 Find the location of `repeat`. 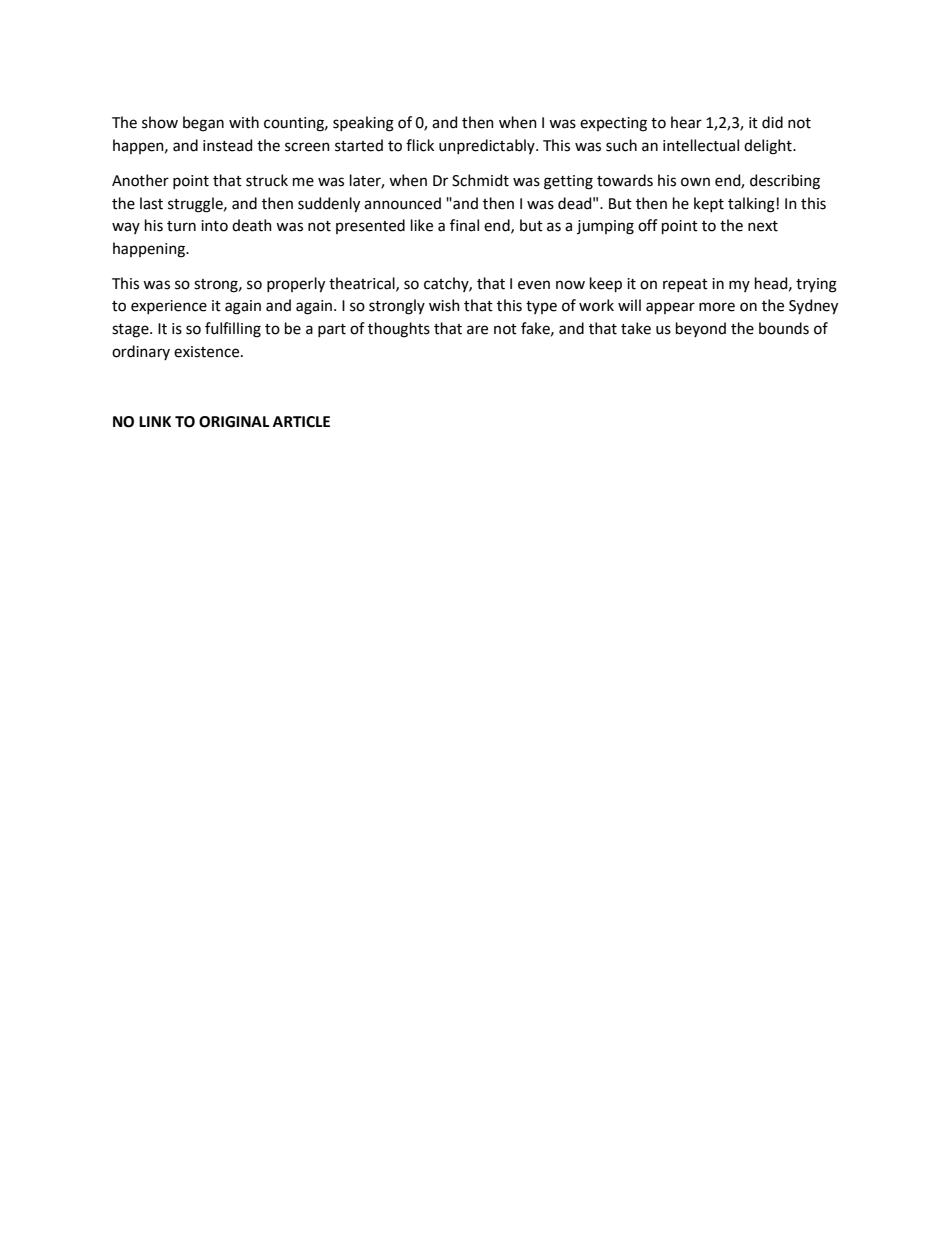

repeat is located at coordinates (685, 285).
